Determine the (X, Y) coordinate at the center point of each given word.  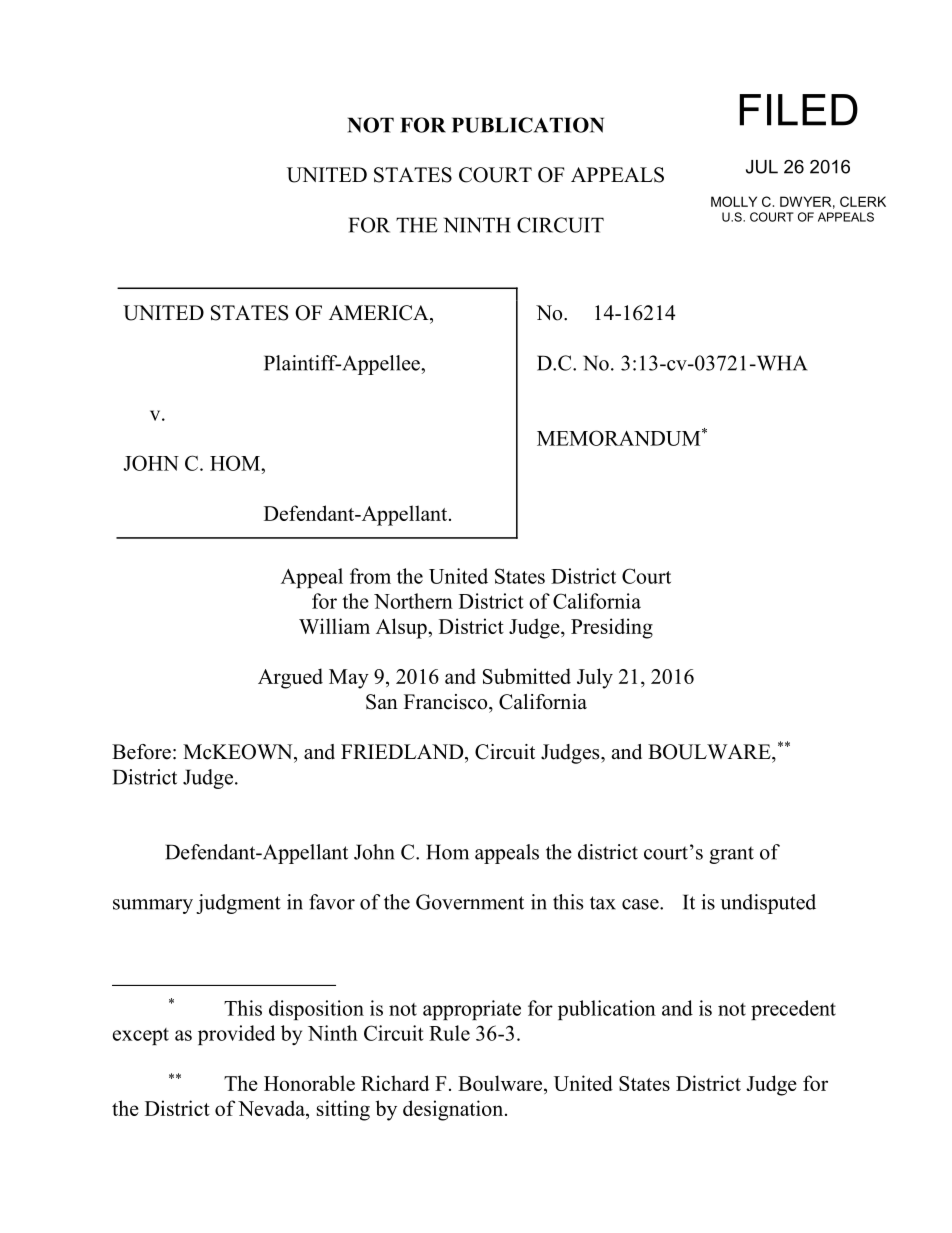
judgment (238, 904)
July (595, 678)
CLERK (863, 201)
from (370, 576)
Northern (413, 601)
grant (731, 855)
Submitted (527, 676)
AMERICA (380, 313)
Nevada (272, 1109)
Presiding (612, 628)
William (334, 626)
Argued (290, 678)
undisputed (768, 904)
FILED (799, 110)
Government (470, 902)
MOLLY (734, 201)
